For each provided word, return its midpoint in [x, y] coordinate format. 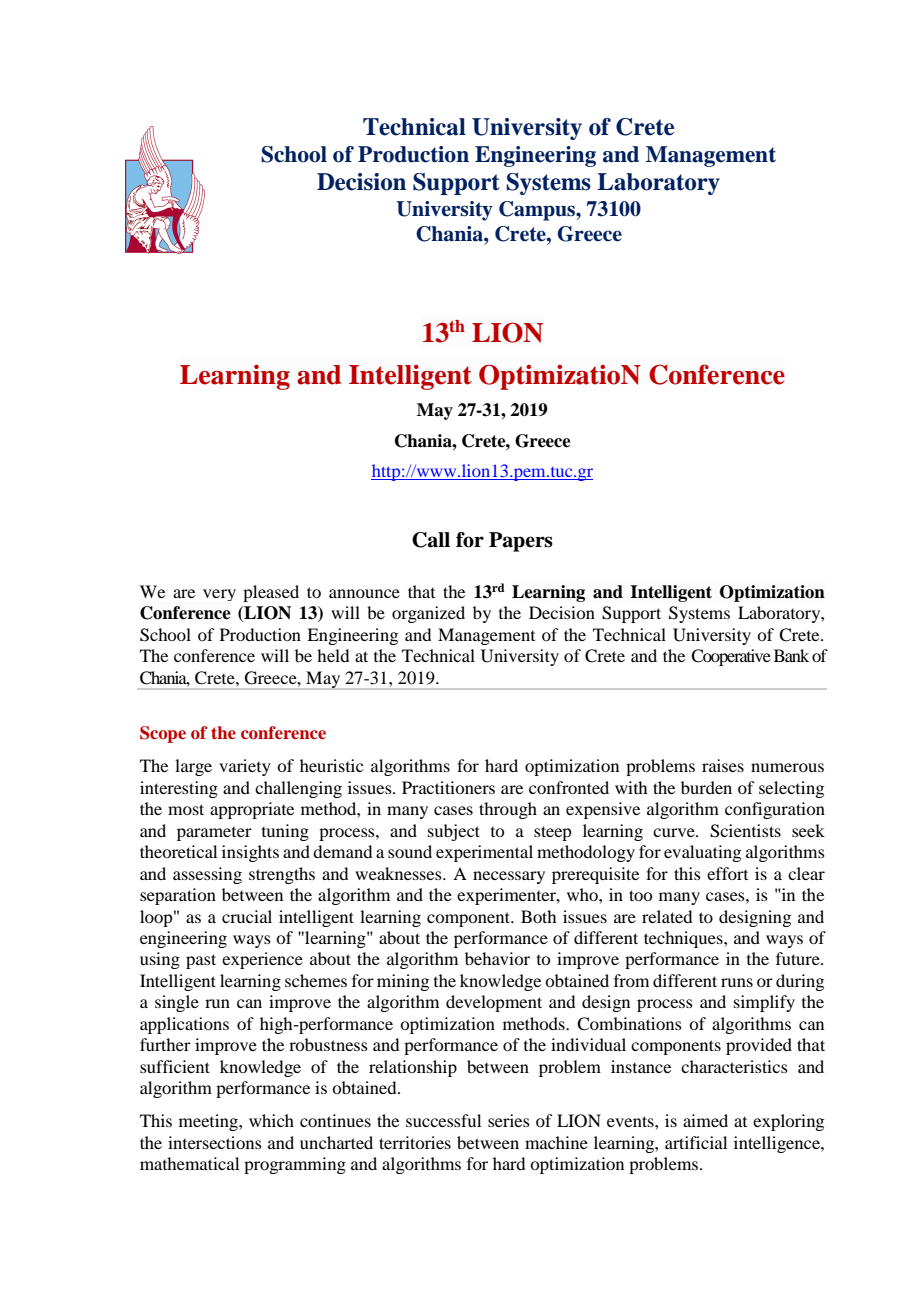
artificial [696, 1142]
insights [250, 853]
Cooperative [731, 657]
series [509, 1120]
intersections [215, 1142]
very [219, 595]
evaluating [702, 853]
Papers [521, 542]
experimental [484, 853]
